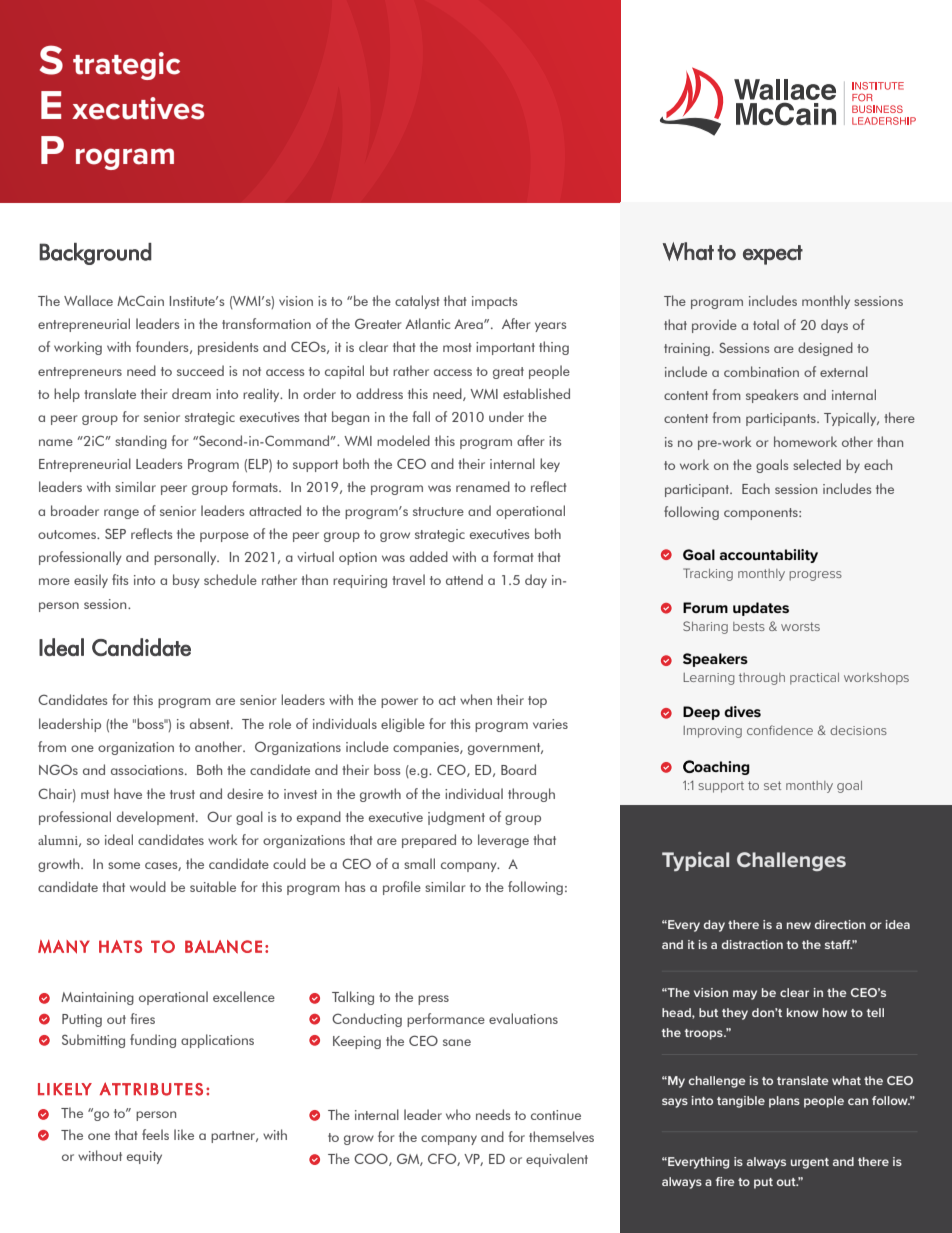 This screenshot has height=1233, width=952. Describe the element at coordinates (155, 1134) in the screenshot. I see `feels` at that location.
